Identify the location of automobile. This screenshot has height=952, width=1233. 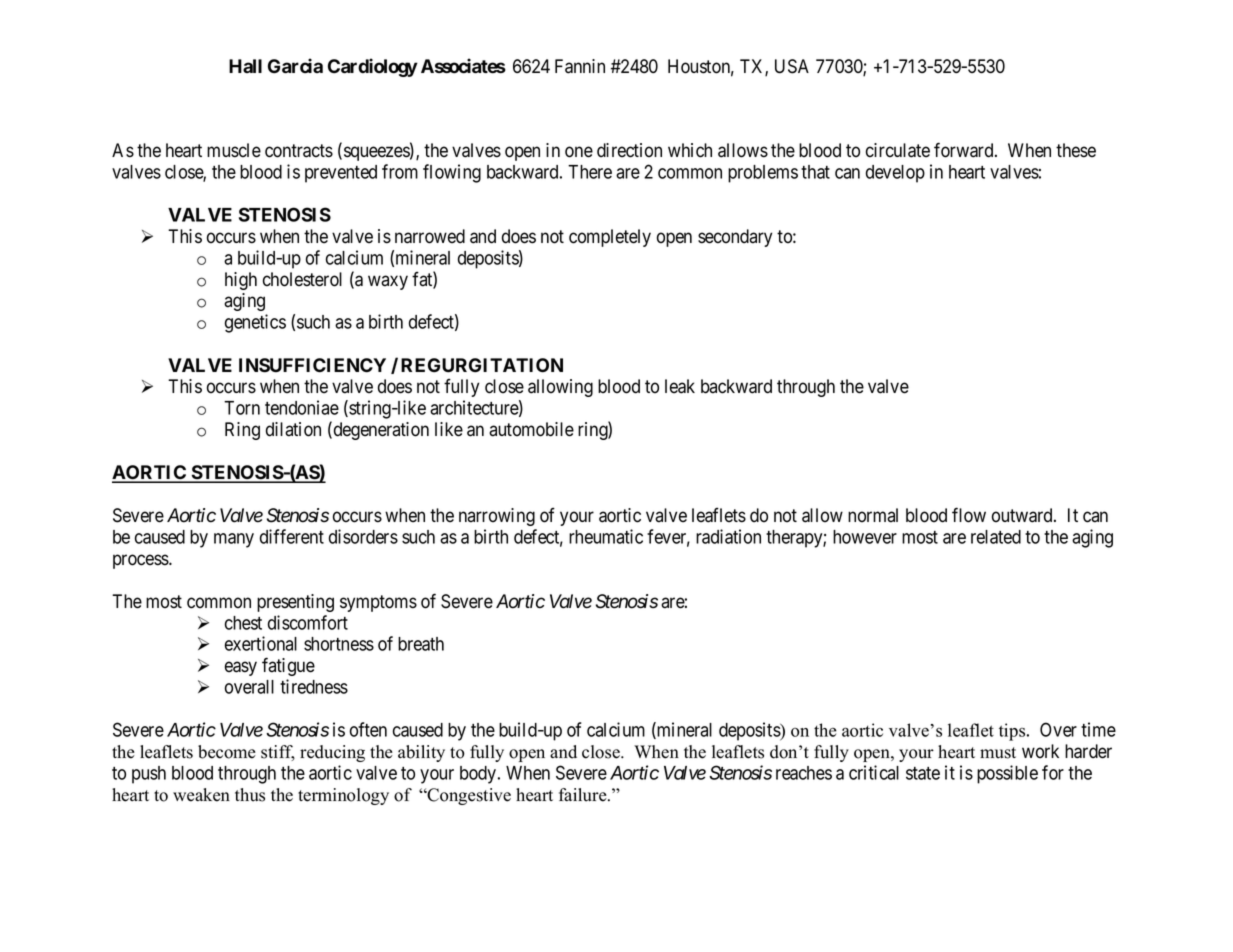
(531, 429).
